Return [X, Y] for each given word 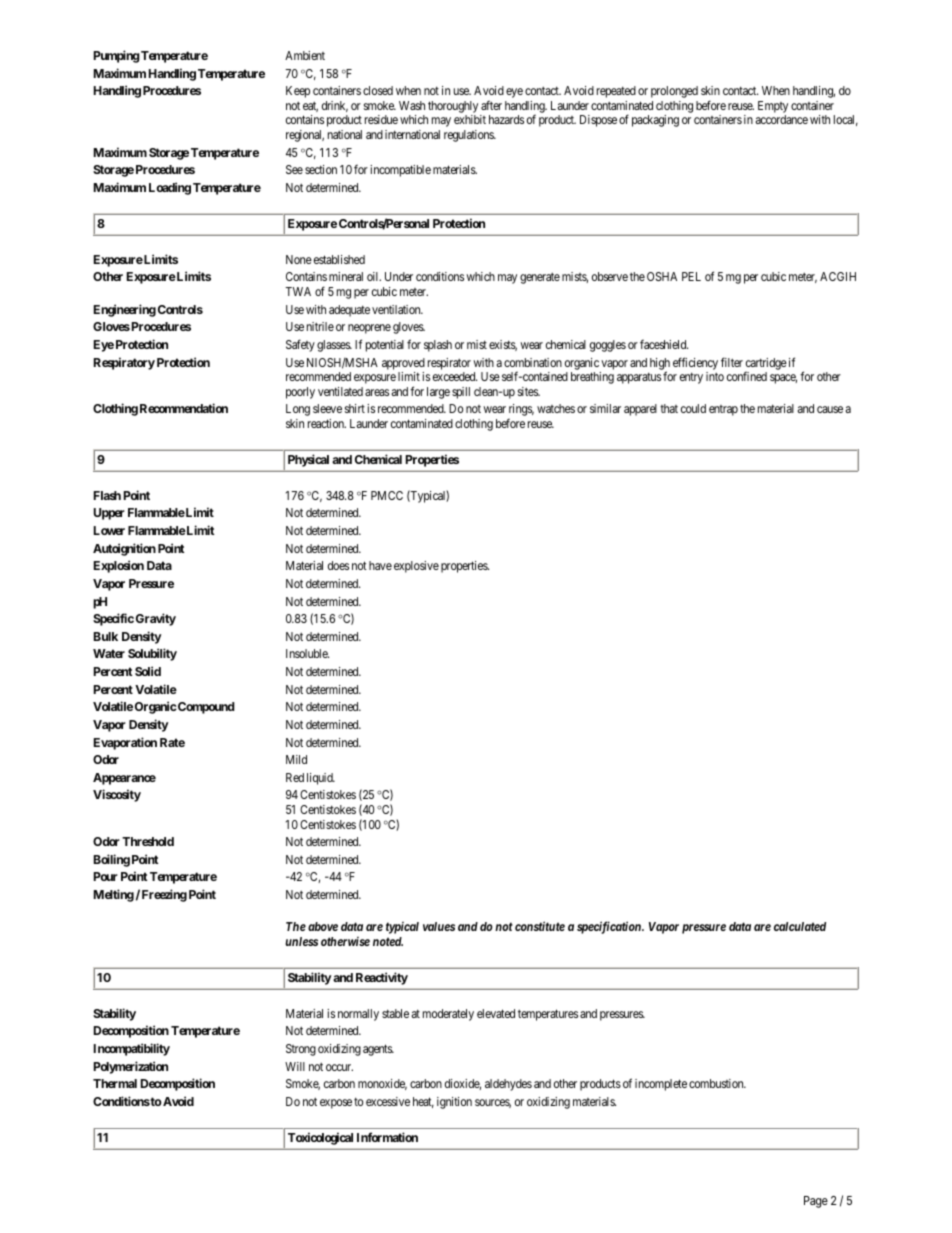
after [491, 105]
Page [816, 1202]
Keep [298, 92]
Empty [773, 107]
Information [387, 1137]
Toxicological [320, 1138]
